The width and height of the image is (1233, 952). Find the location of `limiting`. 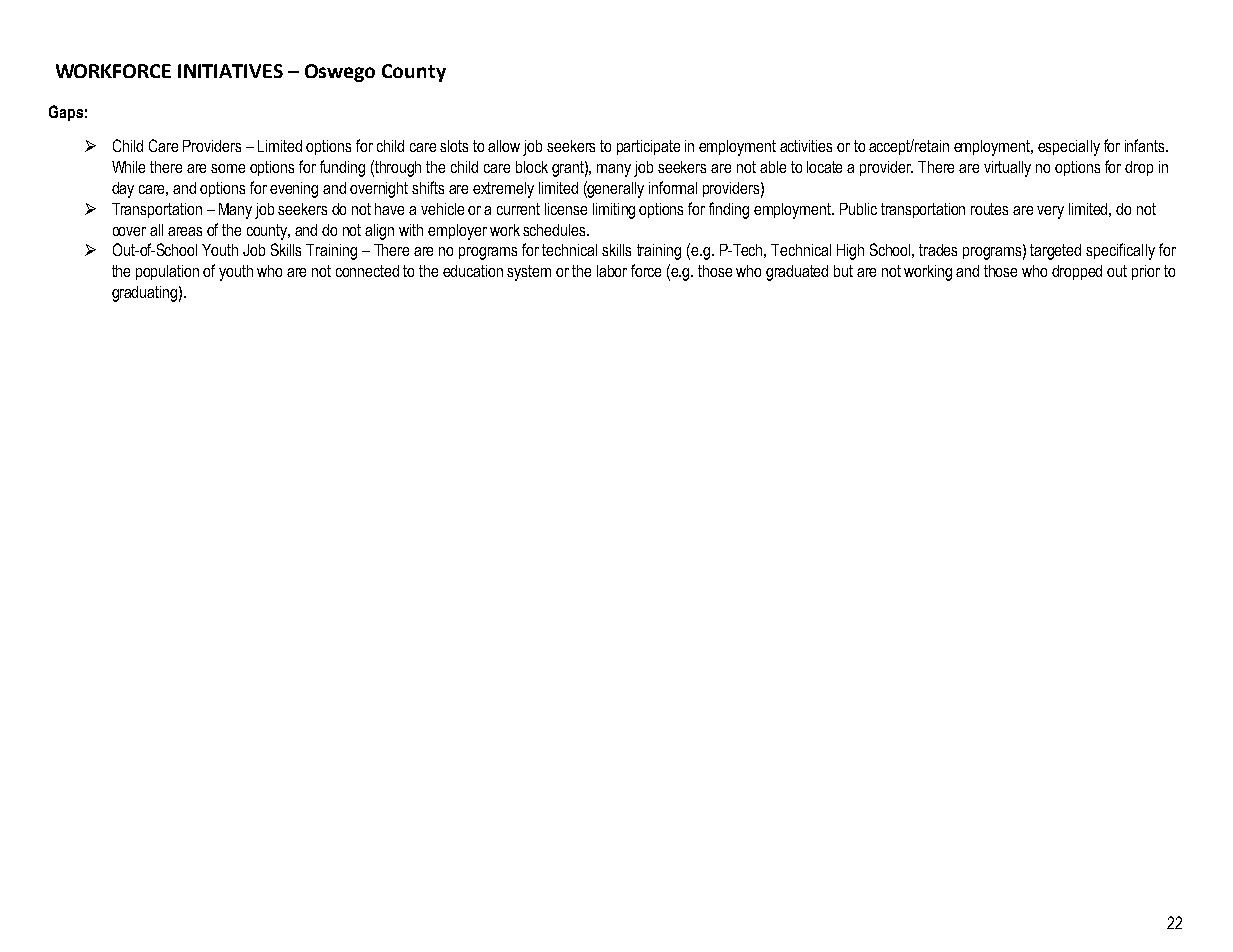

limiting is located at coordinates (614, 211).
